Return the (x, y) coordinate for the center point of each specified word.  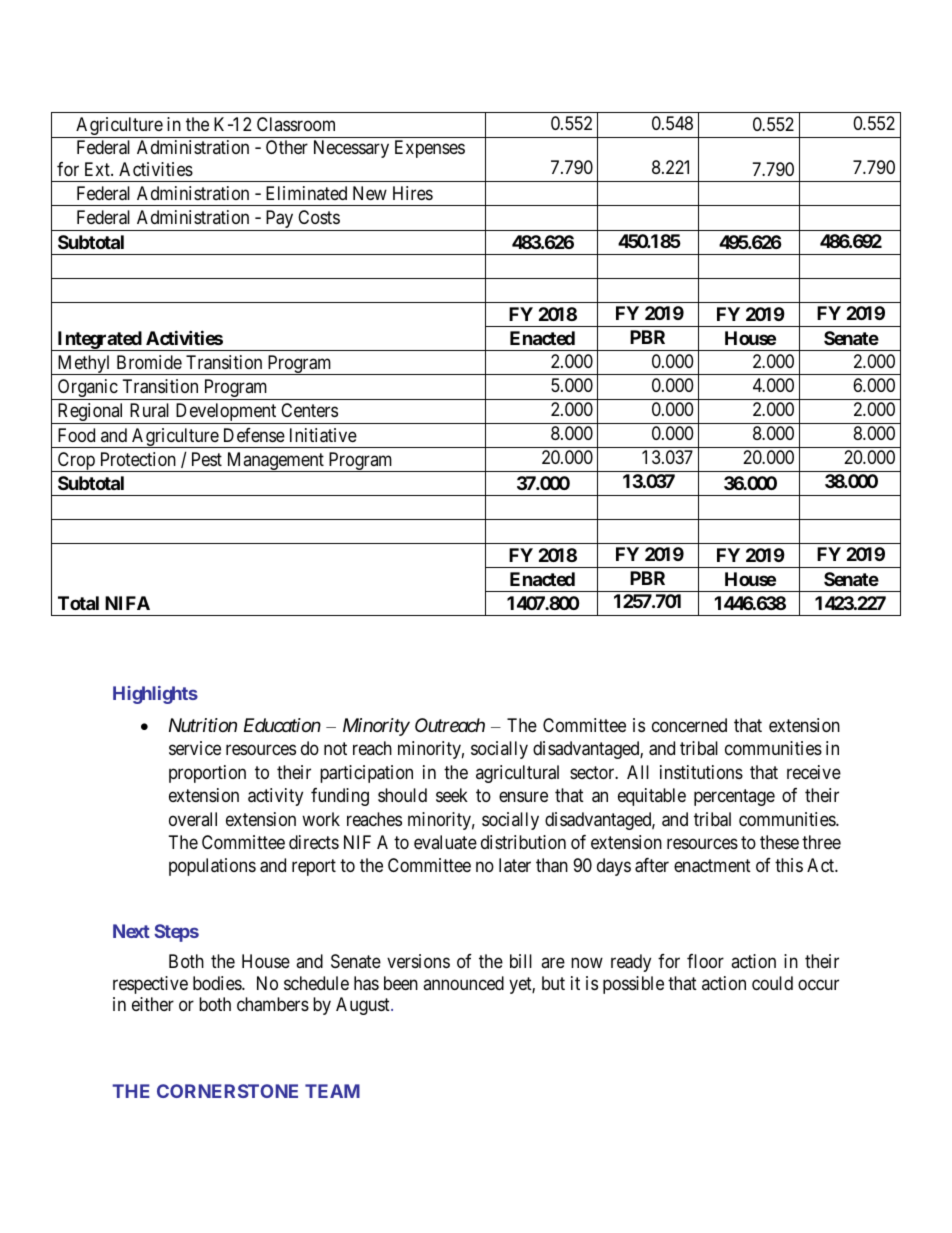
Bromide (149, 362)
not (335, 749)
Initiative (323, 435)
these (779, 842)
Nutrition (203, 725)
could (772, 983)
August (364, 1006)
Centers (309, 410)
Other (287, 147)
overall (193, 819)
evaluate (445, 842)
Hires (413, 193)
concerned (689, 725)
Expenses (430, 149)
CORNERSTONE (227, 1091)
